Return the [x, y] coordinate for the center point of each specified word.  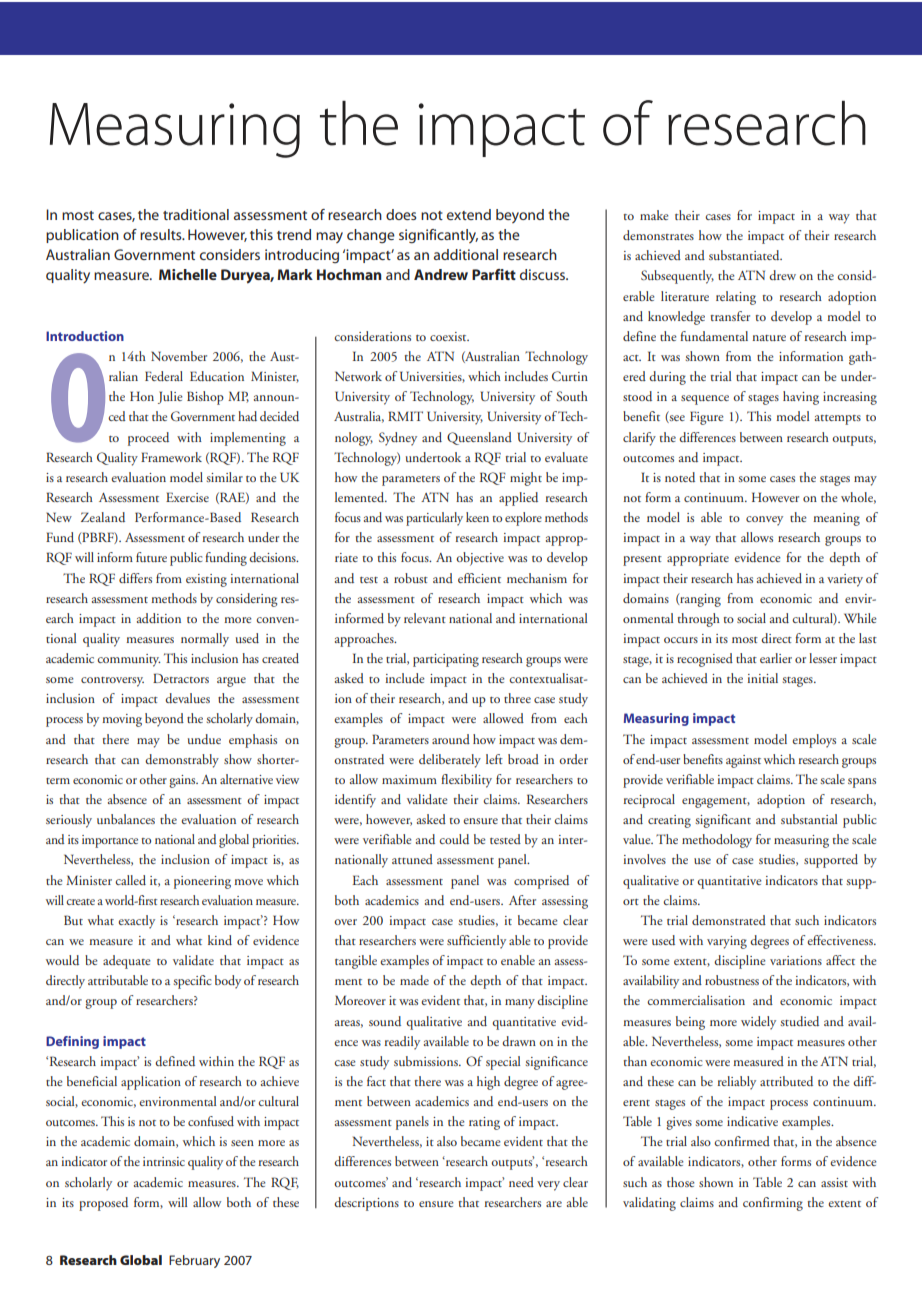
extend [469, 214]
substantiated [745, 255]
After [522, 900]
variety [845, 580]
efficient [479, 578]
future [151, 557]
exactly [136, 922]
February [194, 1261]
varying [727, 942]
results [162, 234]
